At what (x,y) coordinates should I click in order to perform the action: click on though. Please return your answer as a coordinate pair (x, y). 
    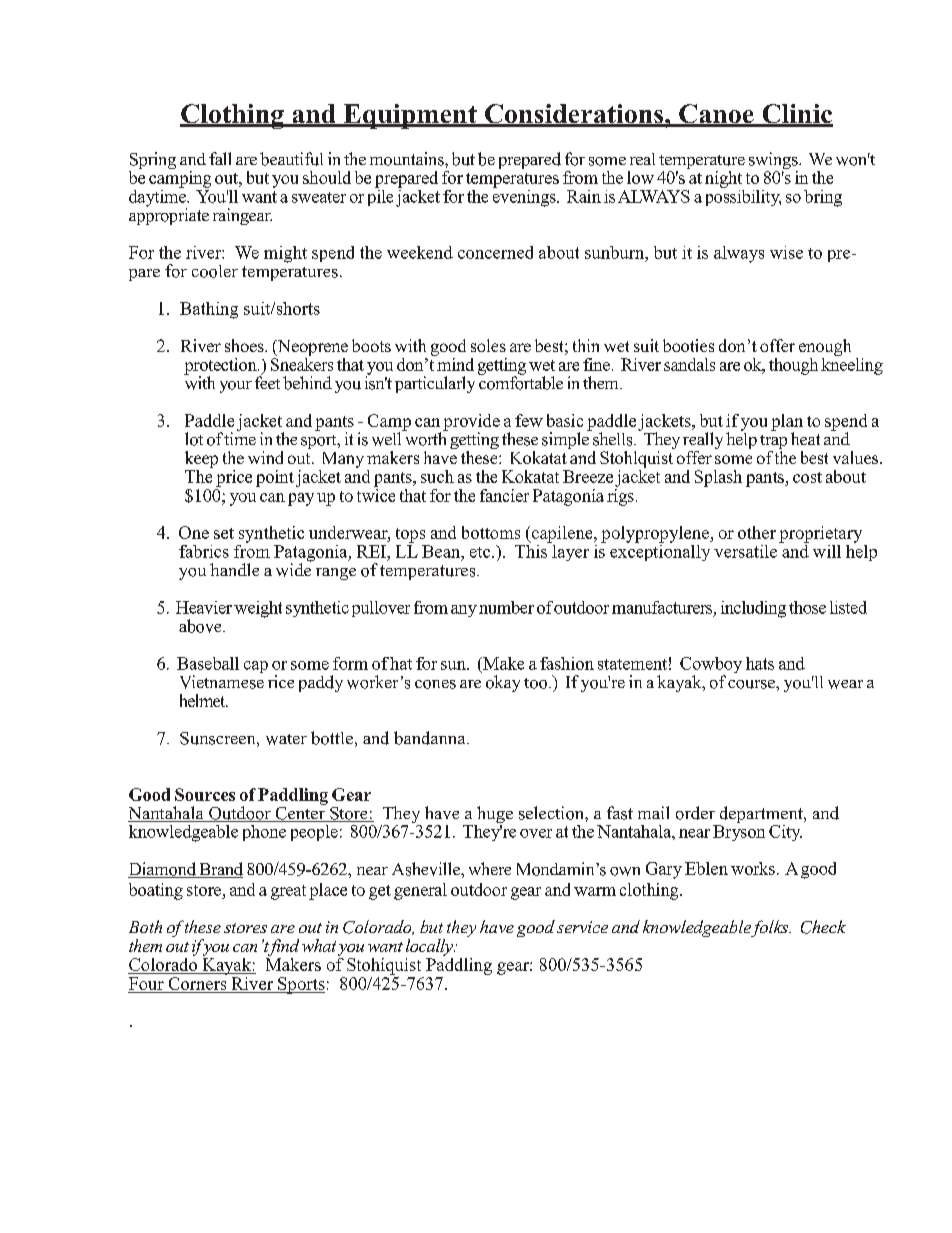
    Looking at the image, I should click on (793, 366).
